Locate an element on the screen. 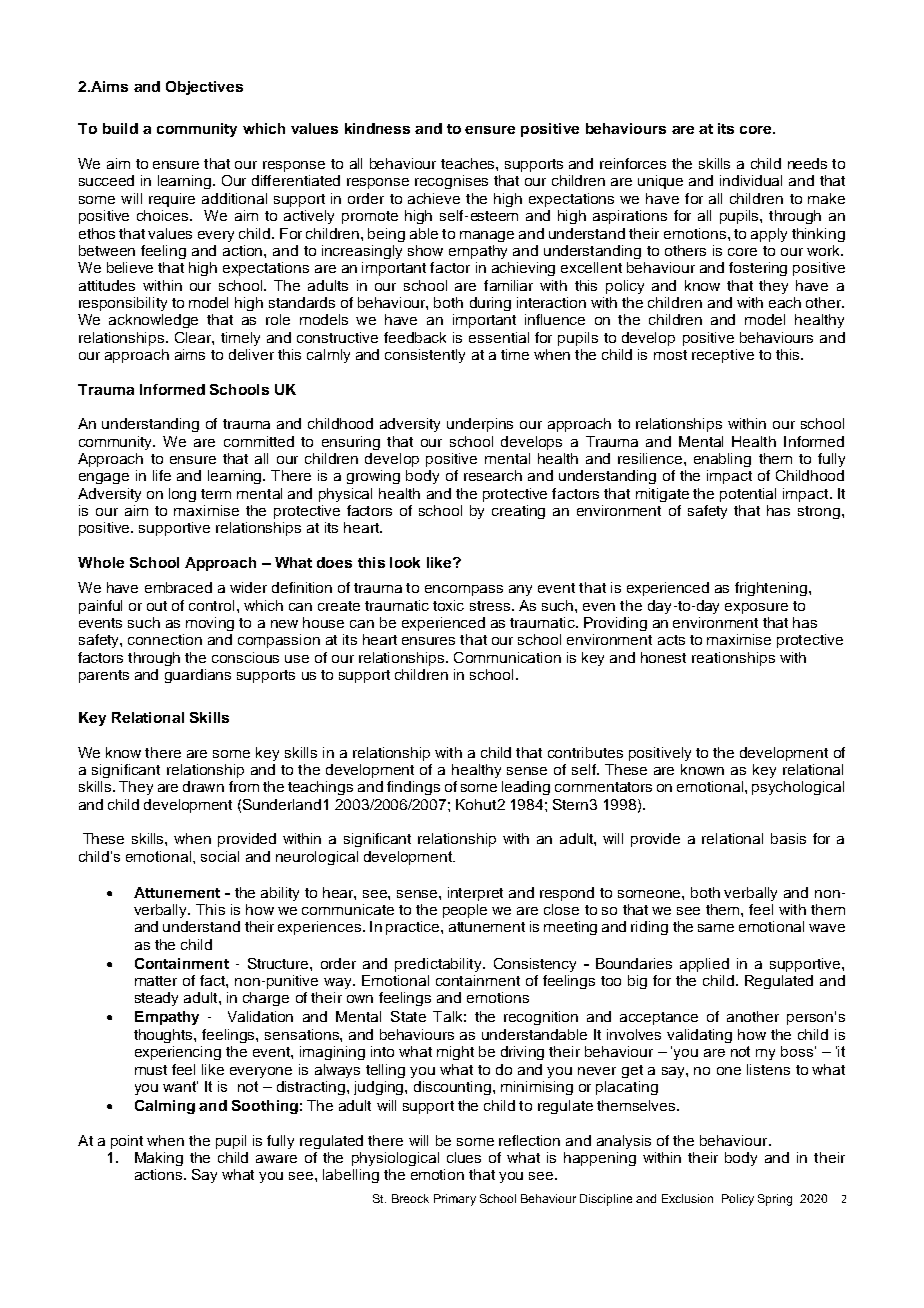 This screenshot has width=924, height=1308. Objectives is located at coordinates (204, 88).
